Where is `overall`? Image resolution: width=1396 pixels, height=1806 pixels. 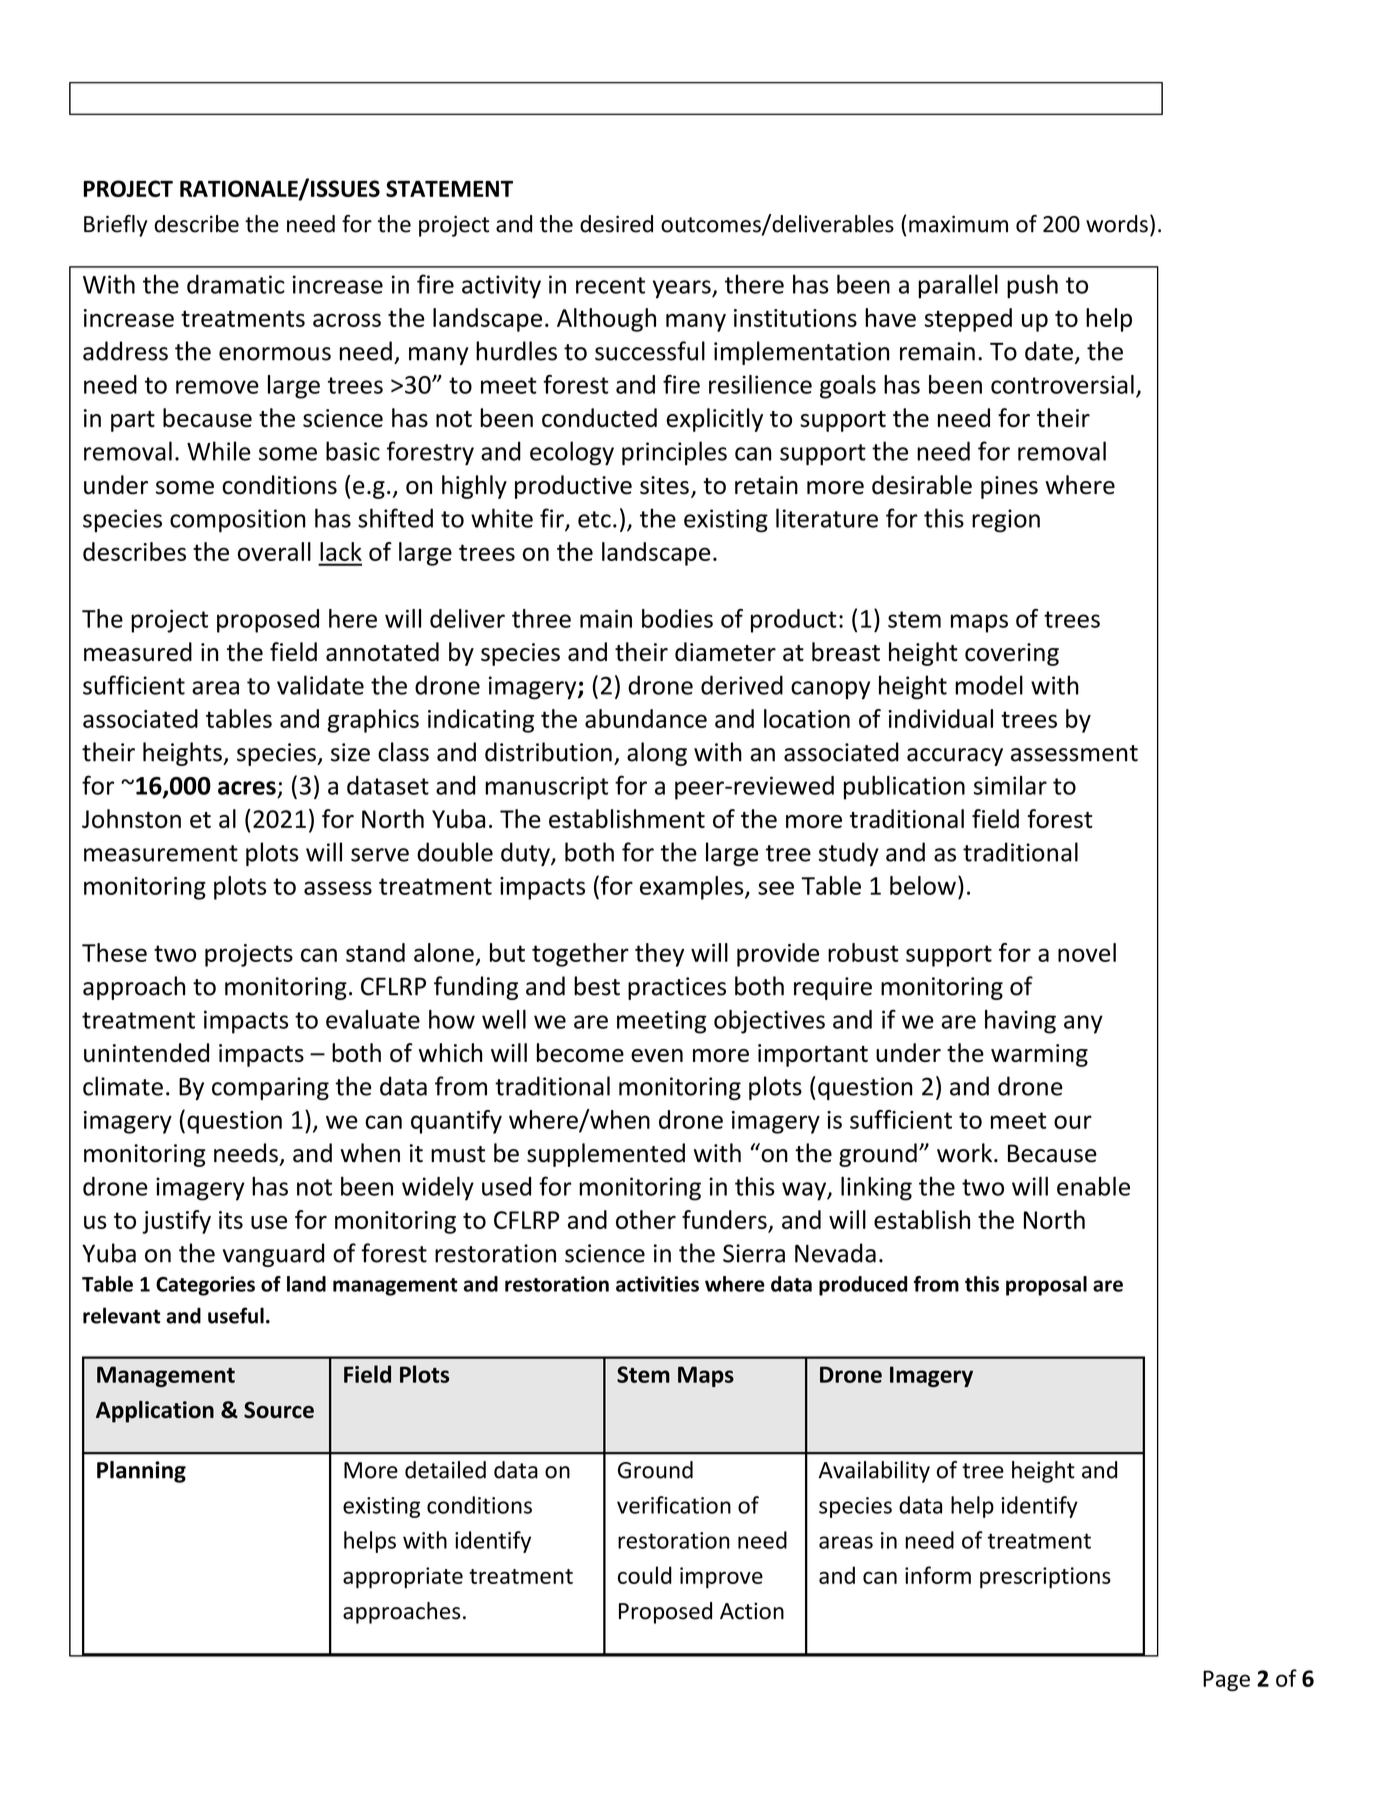
overall is located at coordinates (274, 551).
